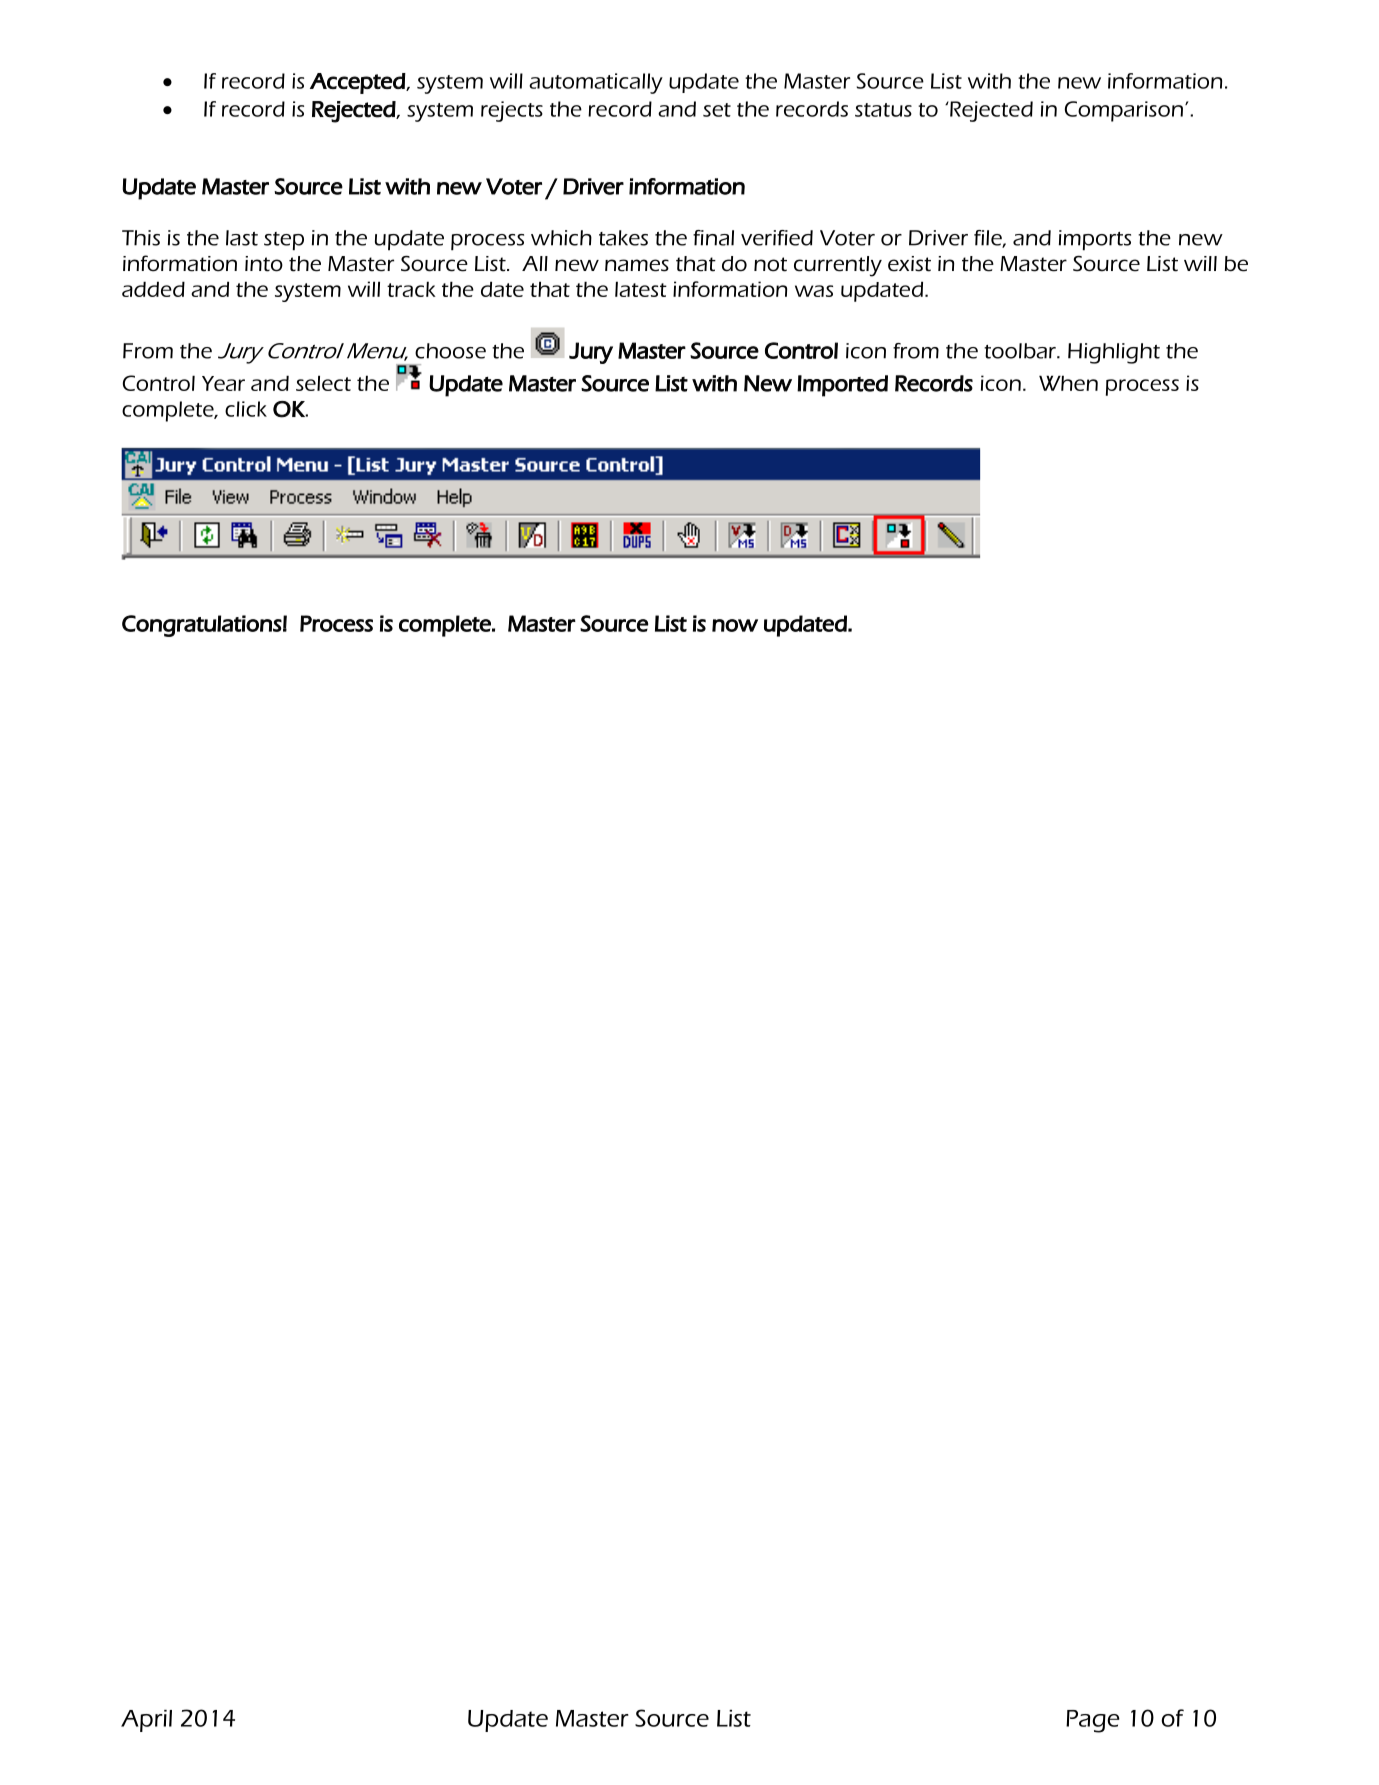 Image resolution: width=1379 pixels, height=1785 pixels. I want to click on Imported, so click(842, 386).
